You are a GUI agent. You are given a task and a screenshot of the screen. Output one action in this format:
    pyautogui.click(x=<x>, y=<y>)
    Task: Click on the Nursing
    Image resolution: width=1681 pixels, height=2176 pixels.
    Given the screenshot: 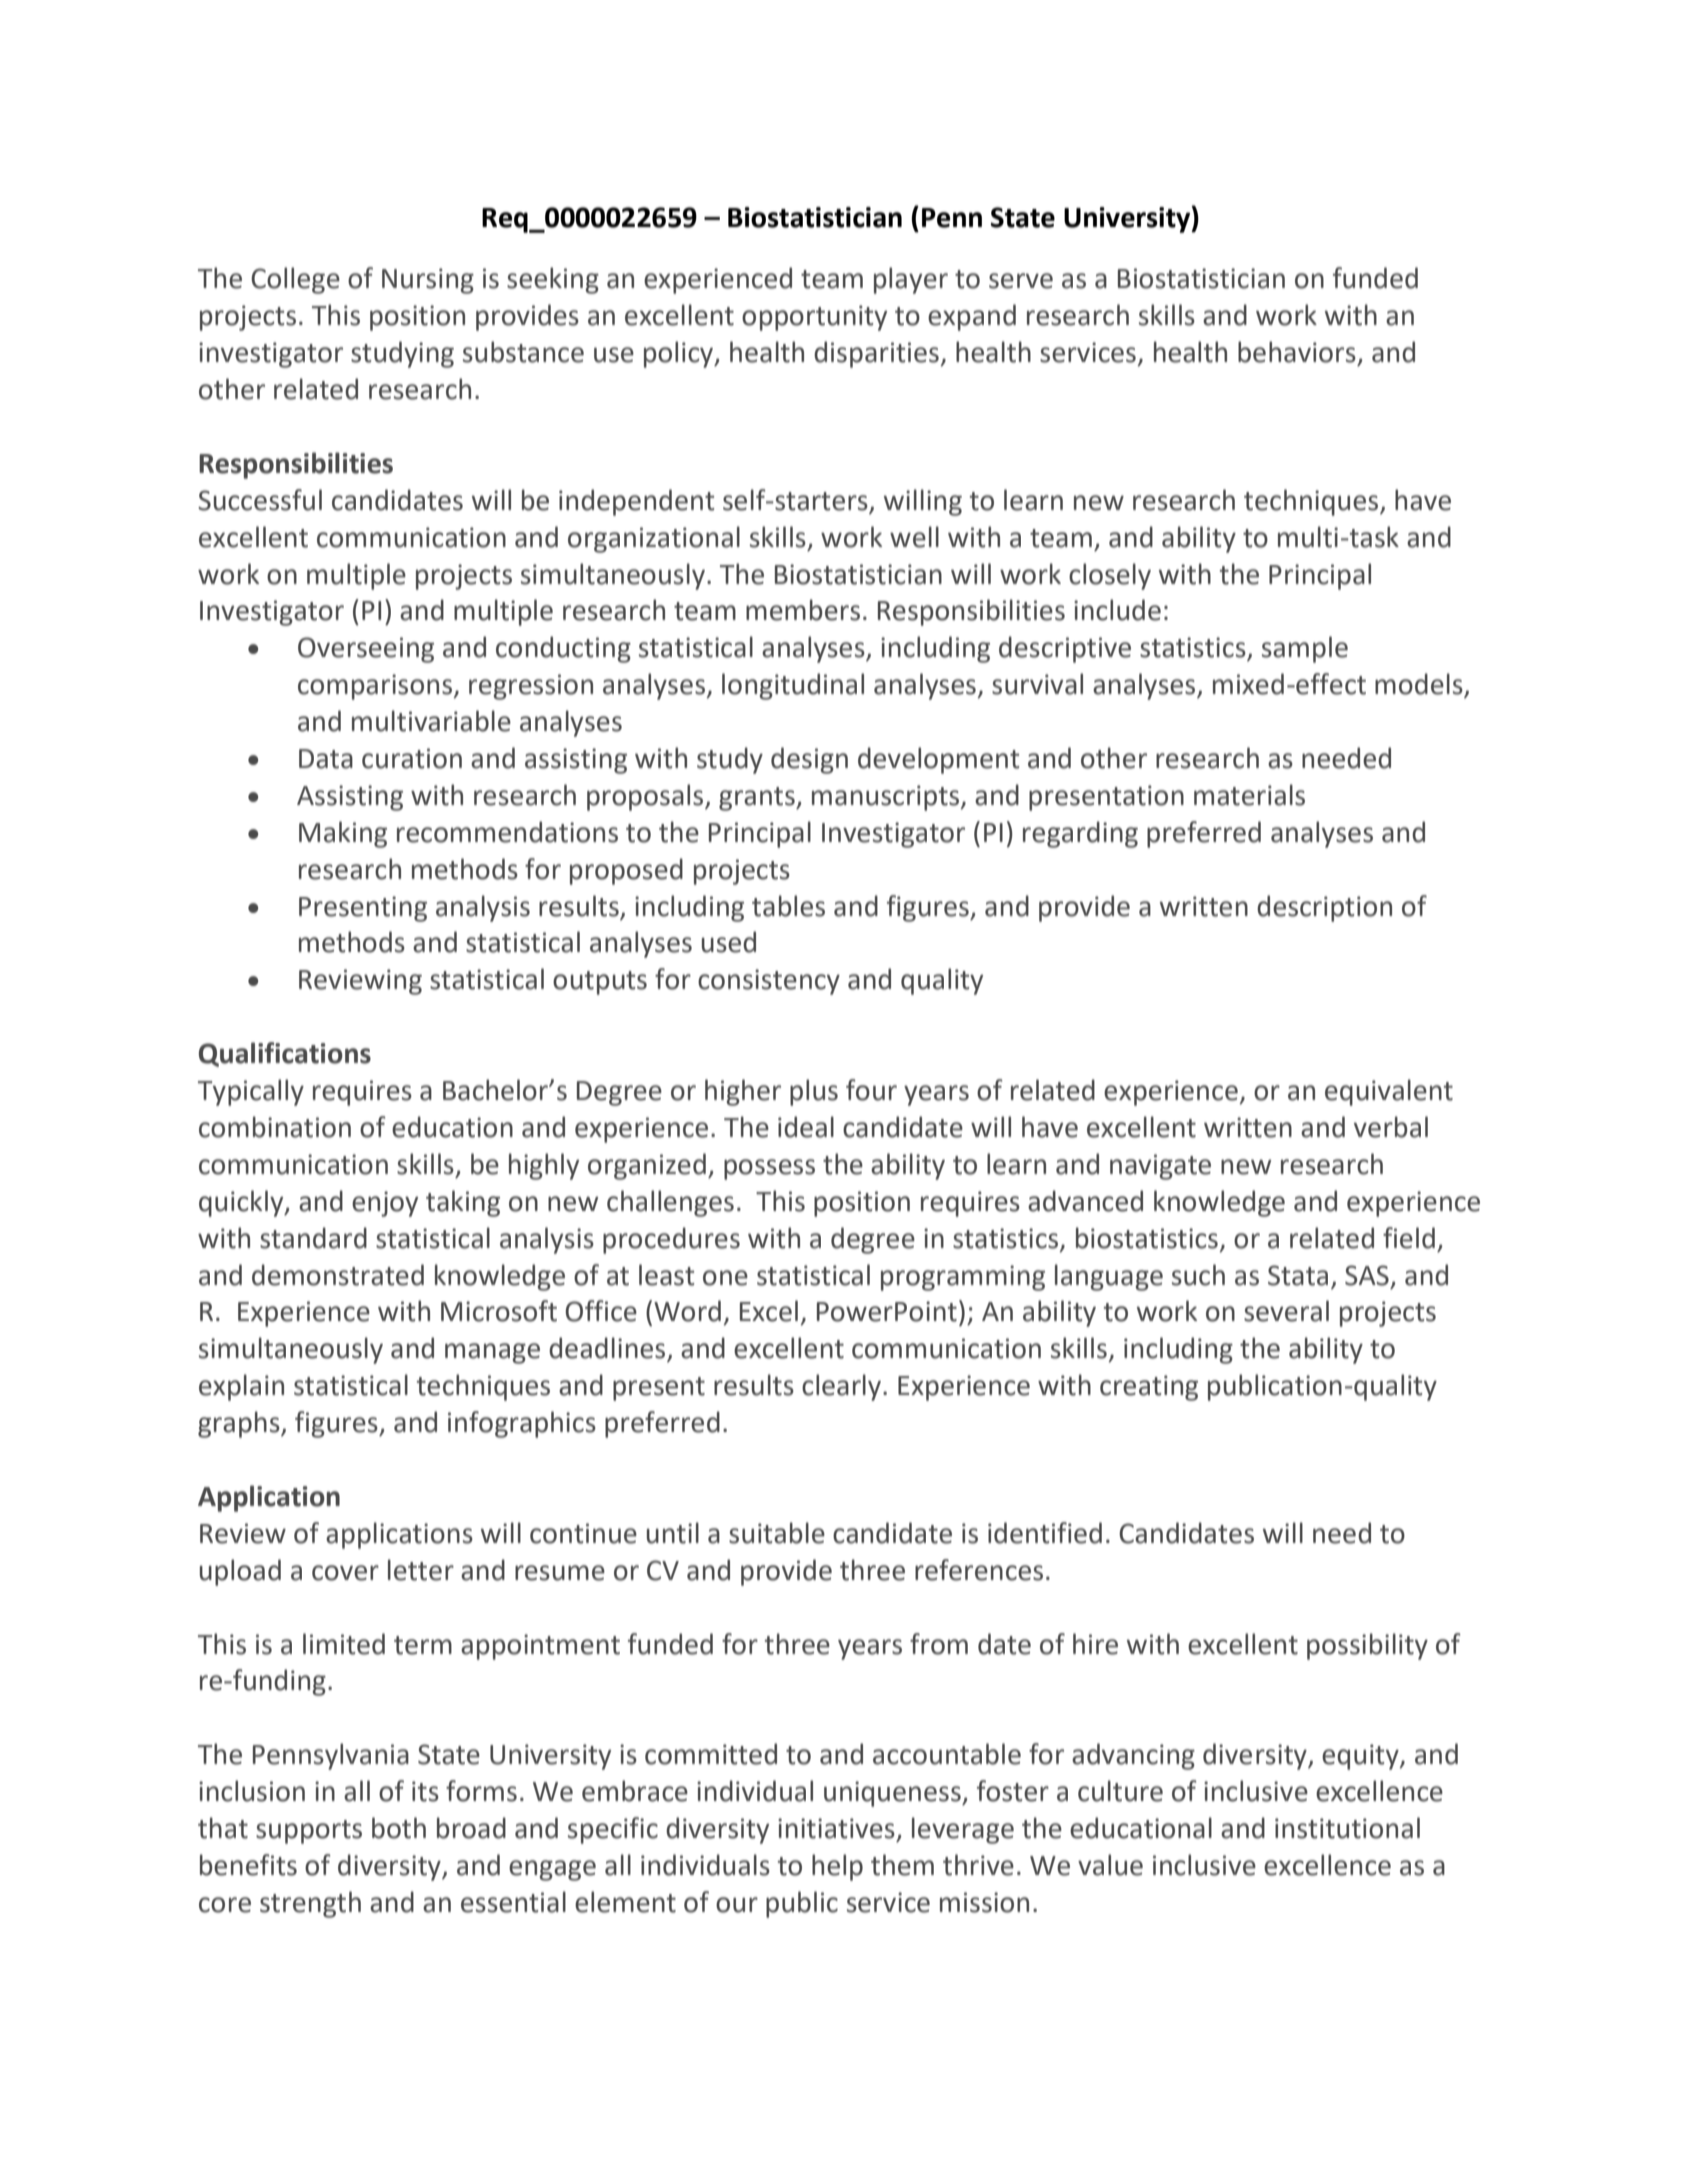 What is the action you would take?
    pyautogui.click(x=428, y=281)
